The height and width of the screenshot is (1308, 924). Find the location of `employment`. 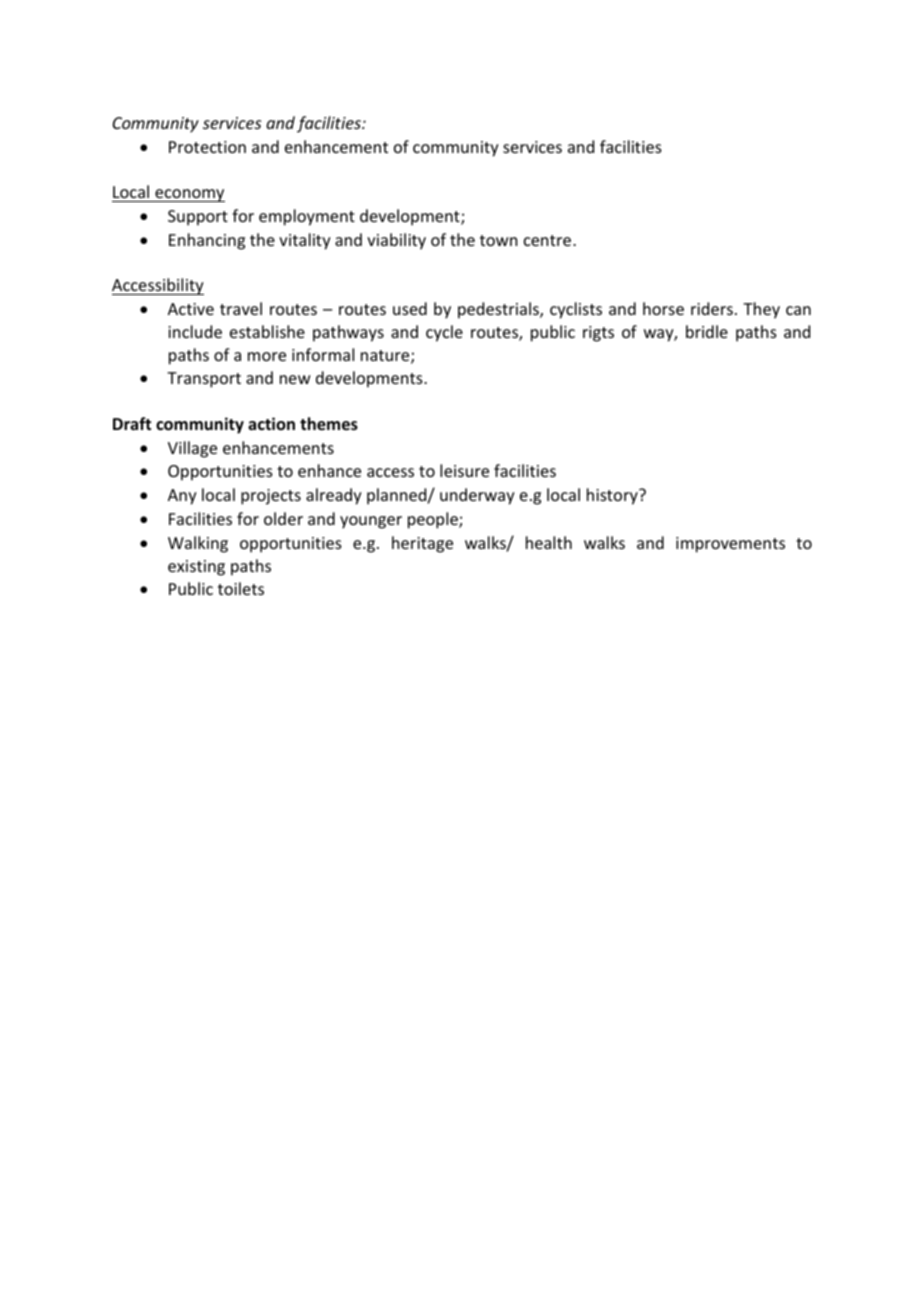

employment is located at coordinates (307, 217).
